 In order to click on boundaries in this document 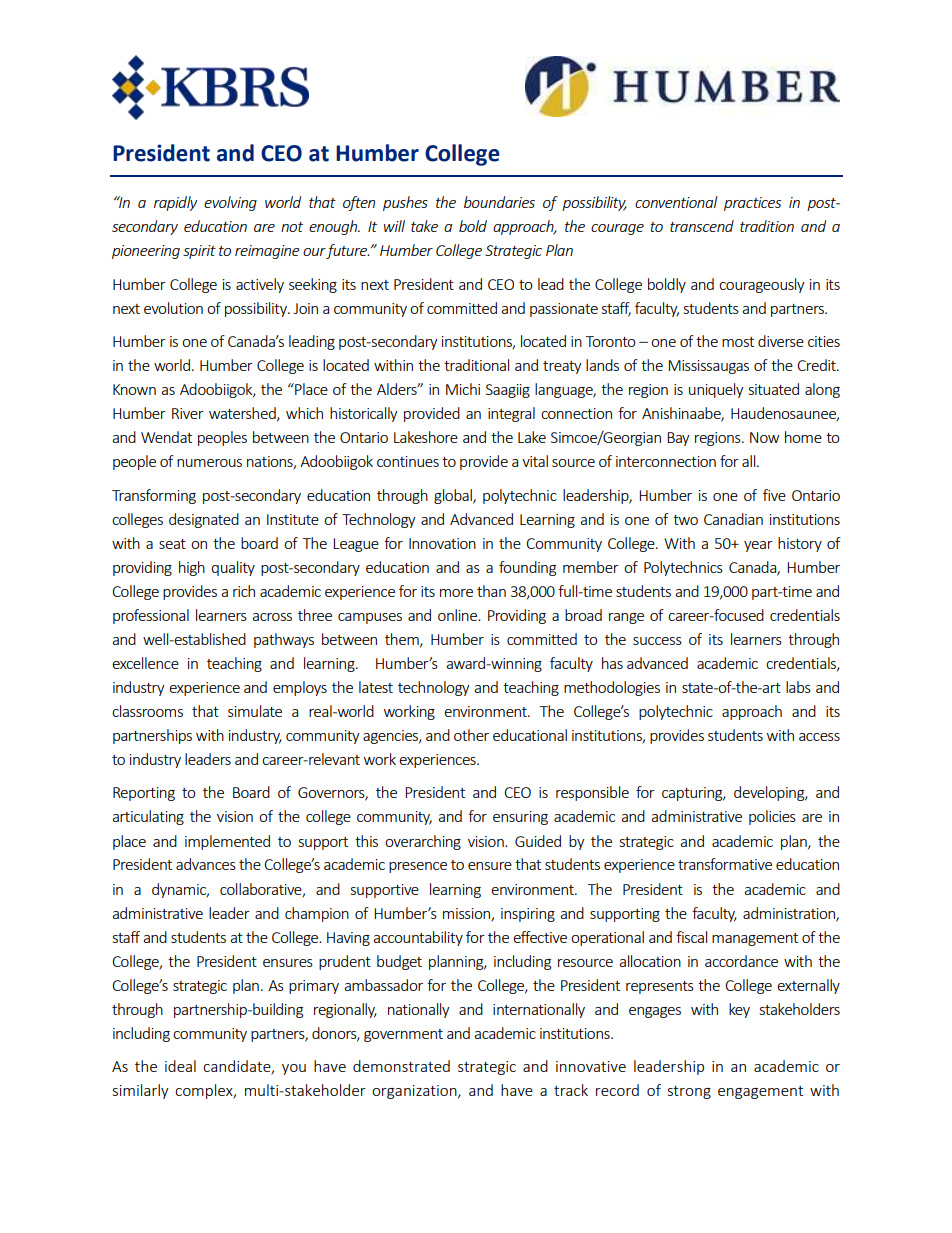, I will do `click(499, 202)`.
